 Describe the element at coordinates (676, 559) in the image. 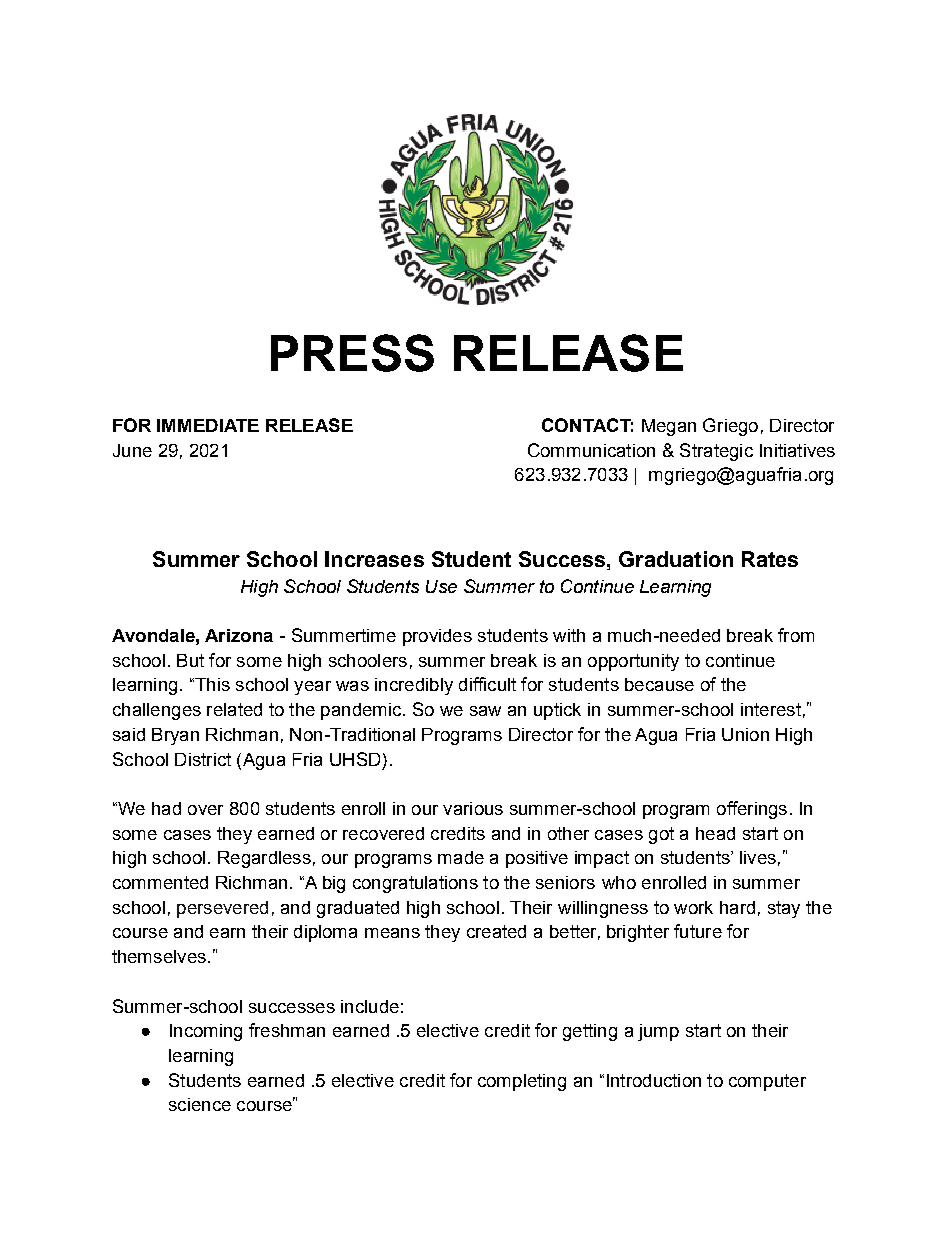

I see `Graduation` at that location.
